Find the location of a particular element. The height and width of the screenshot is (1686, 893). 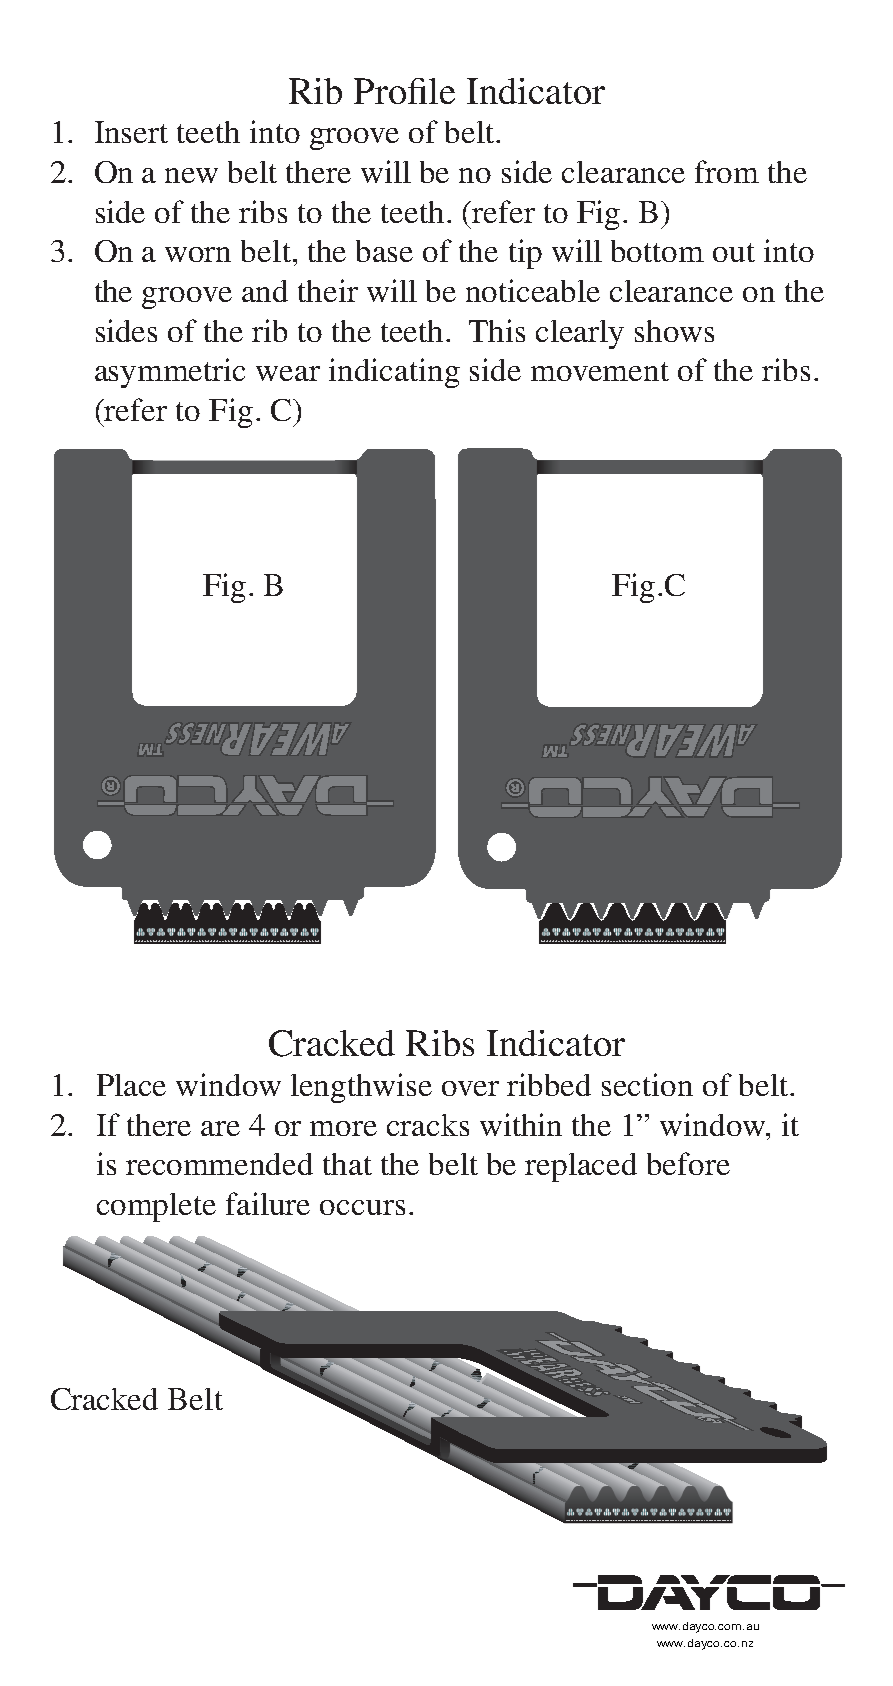

section is located at coordinates (647, 1084).
